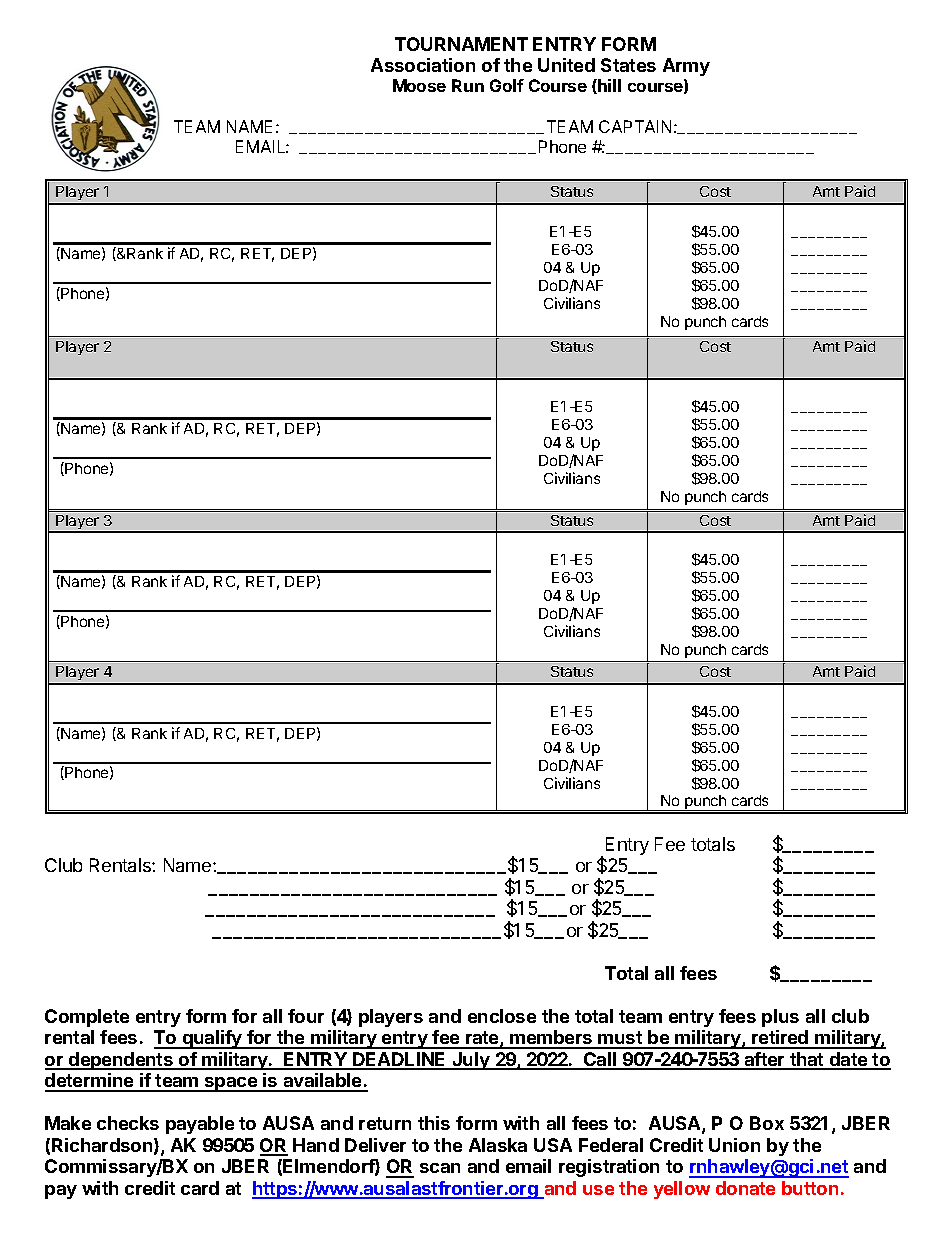 Image resolution: width=952 pixels, height=1233 pixels. I want to click on Army, so click(686, 67).
